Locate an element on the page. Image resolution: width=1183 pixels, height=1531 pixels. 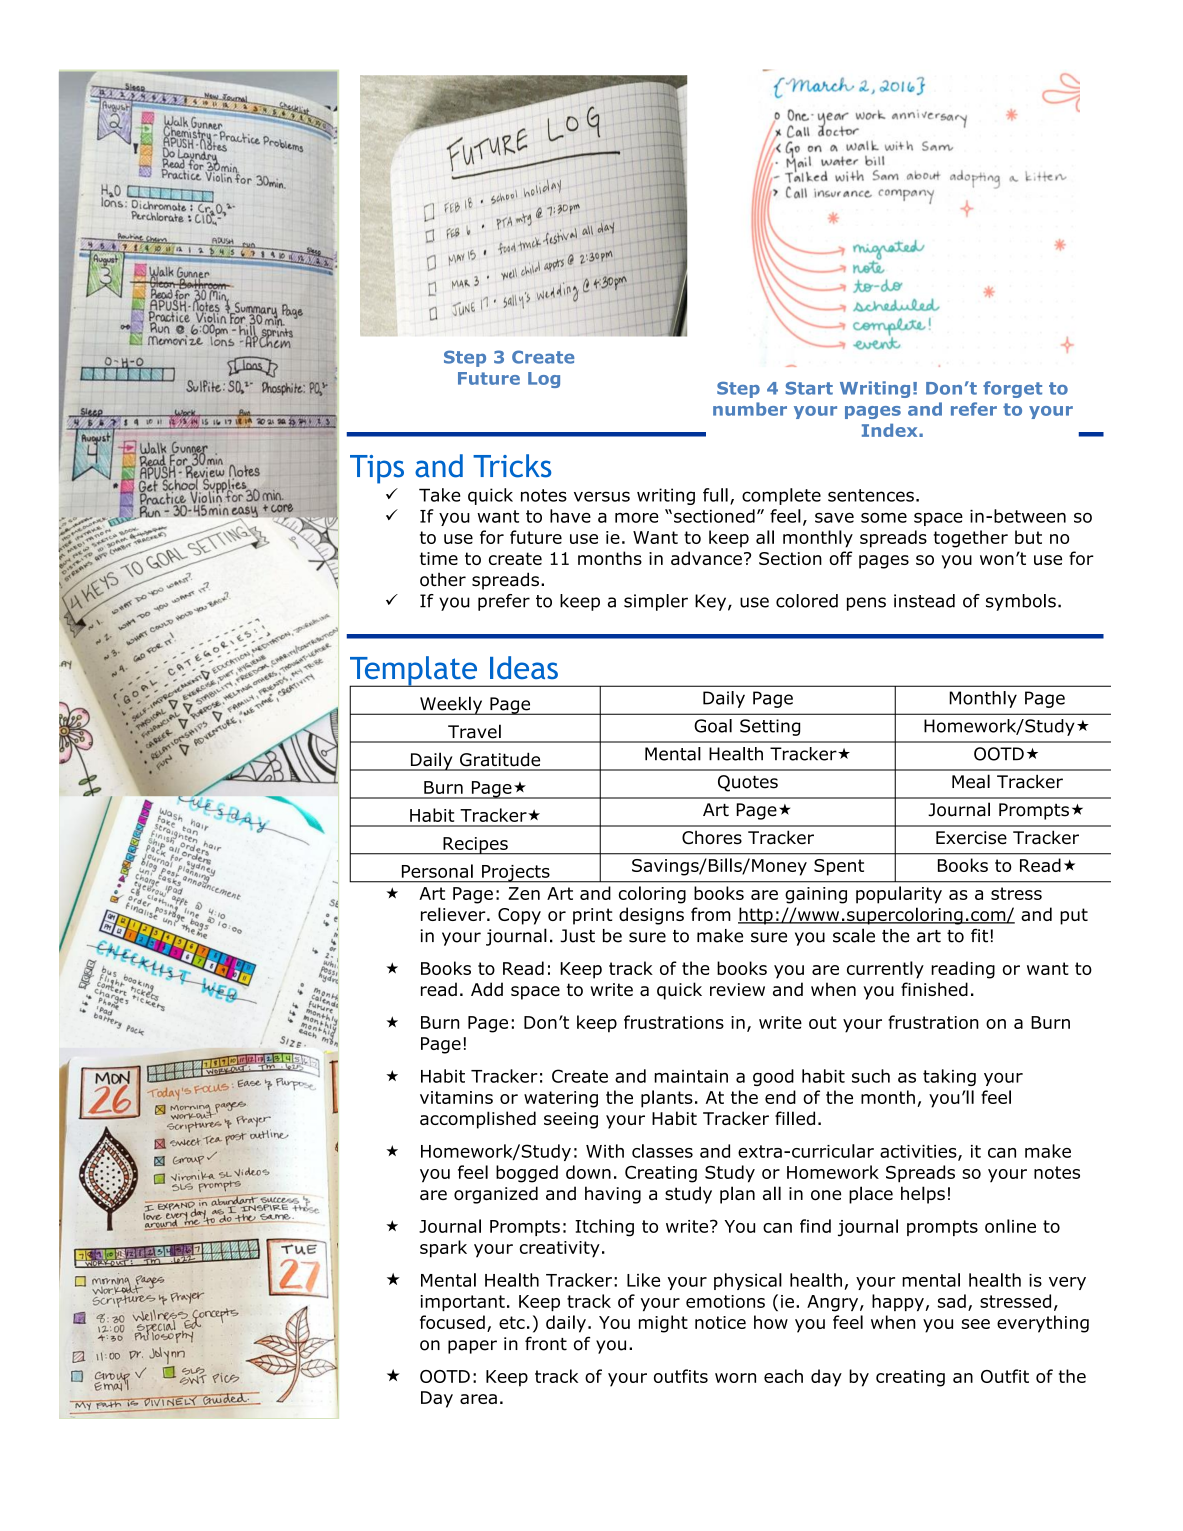
worn is located at coordinates (735, 1378).
